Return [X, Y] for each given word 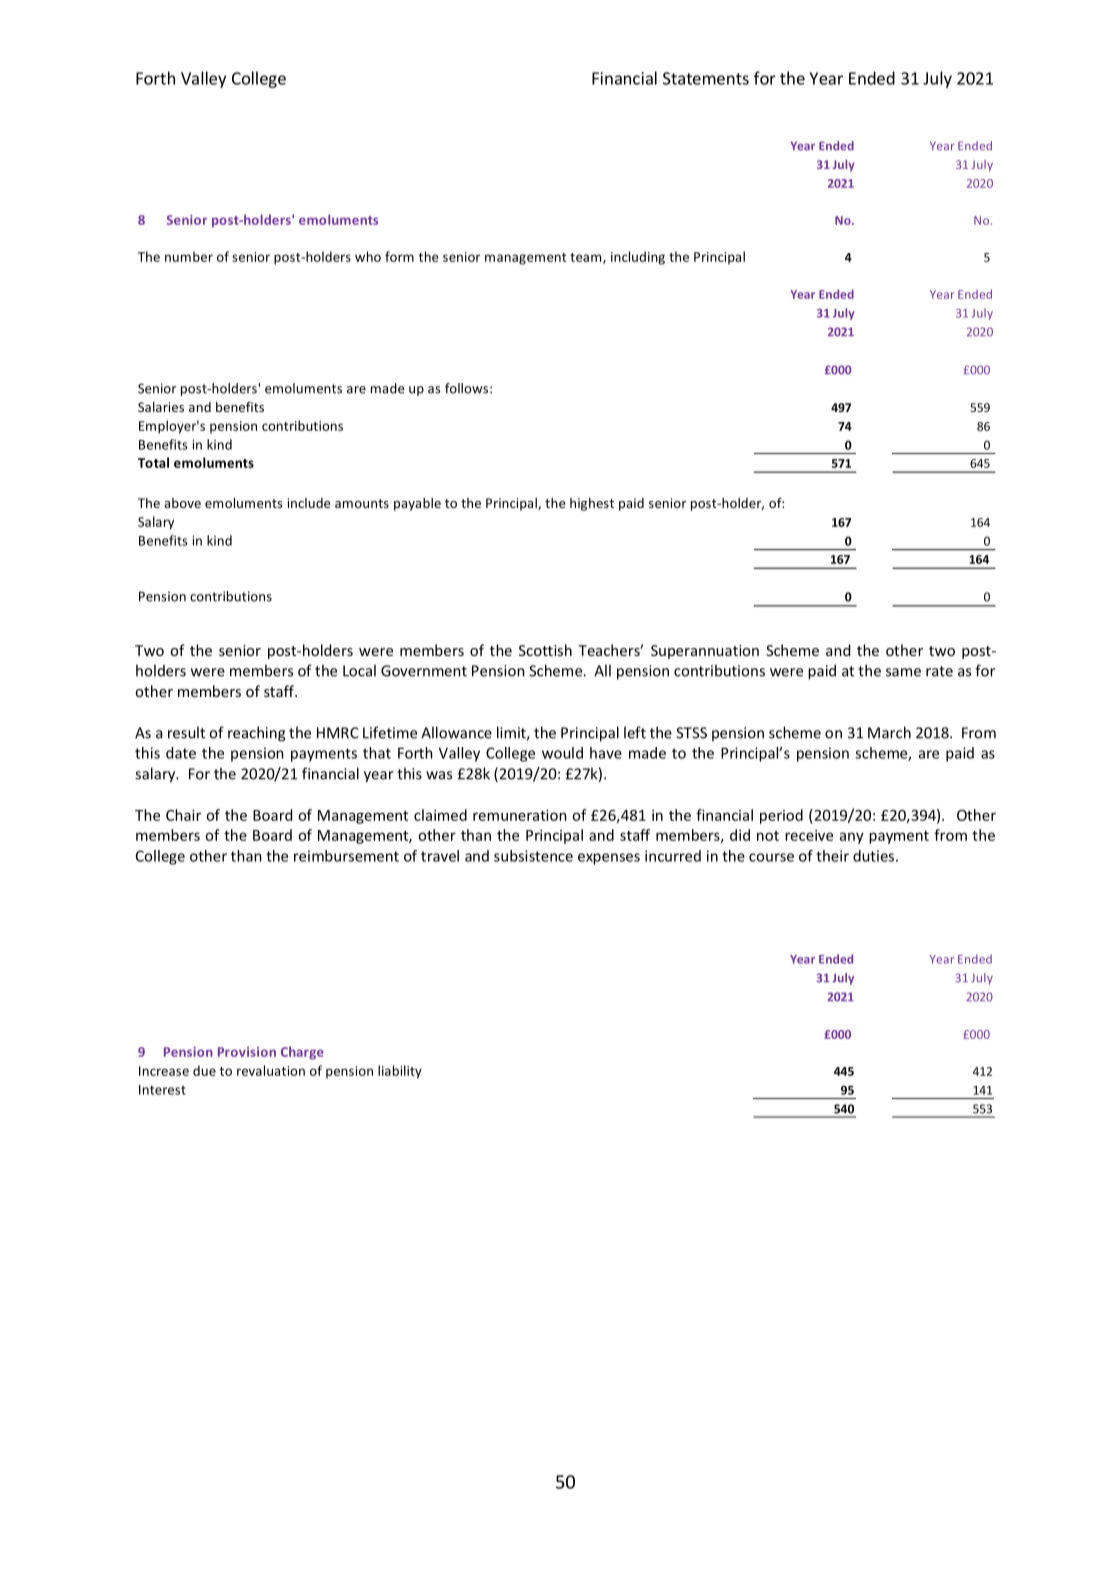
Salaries [161, 407]
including [638, 258]
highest [592, 504]
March [889, 732]
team [587, 258]
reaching [256, 734]
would [562, 753]
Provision [247, 1052]
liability [400, 1072]
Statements [706, 78]
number [189, 256]
